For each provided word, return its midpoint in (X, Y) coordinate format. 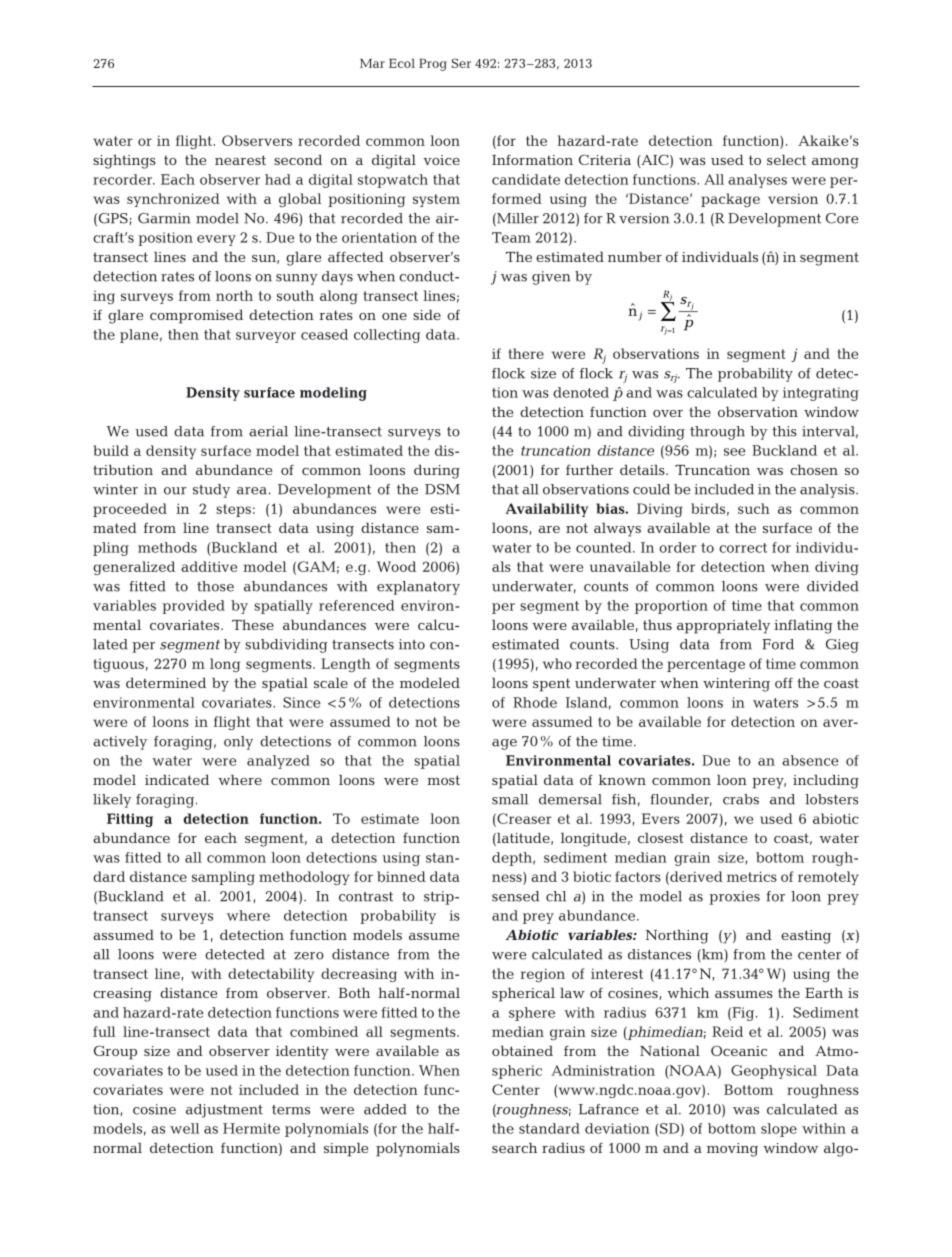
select (786, 159)
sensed (515, 896)
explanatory (418, 588)
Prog (433, 65)
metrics (752, 876)
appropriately (723, 626)
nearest (240, 160)
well (184, 1128)
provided (193, 607)
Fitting (130, 820)
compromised (196, 316)
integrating (821, 394)
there (526, 353)
